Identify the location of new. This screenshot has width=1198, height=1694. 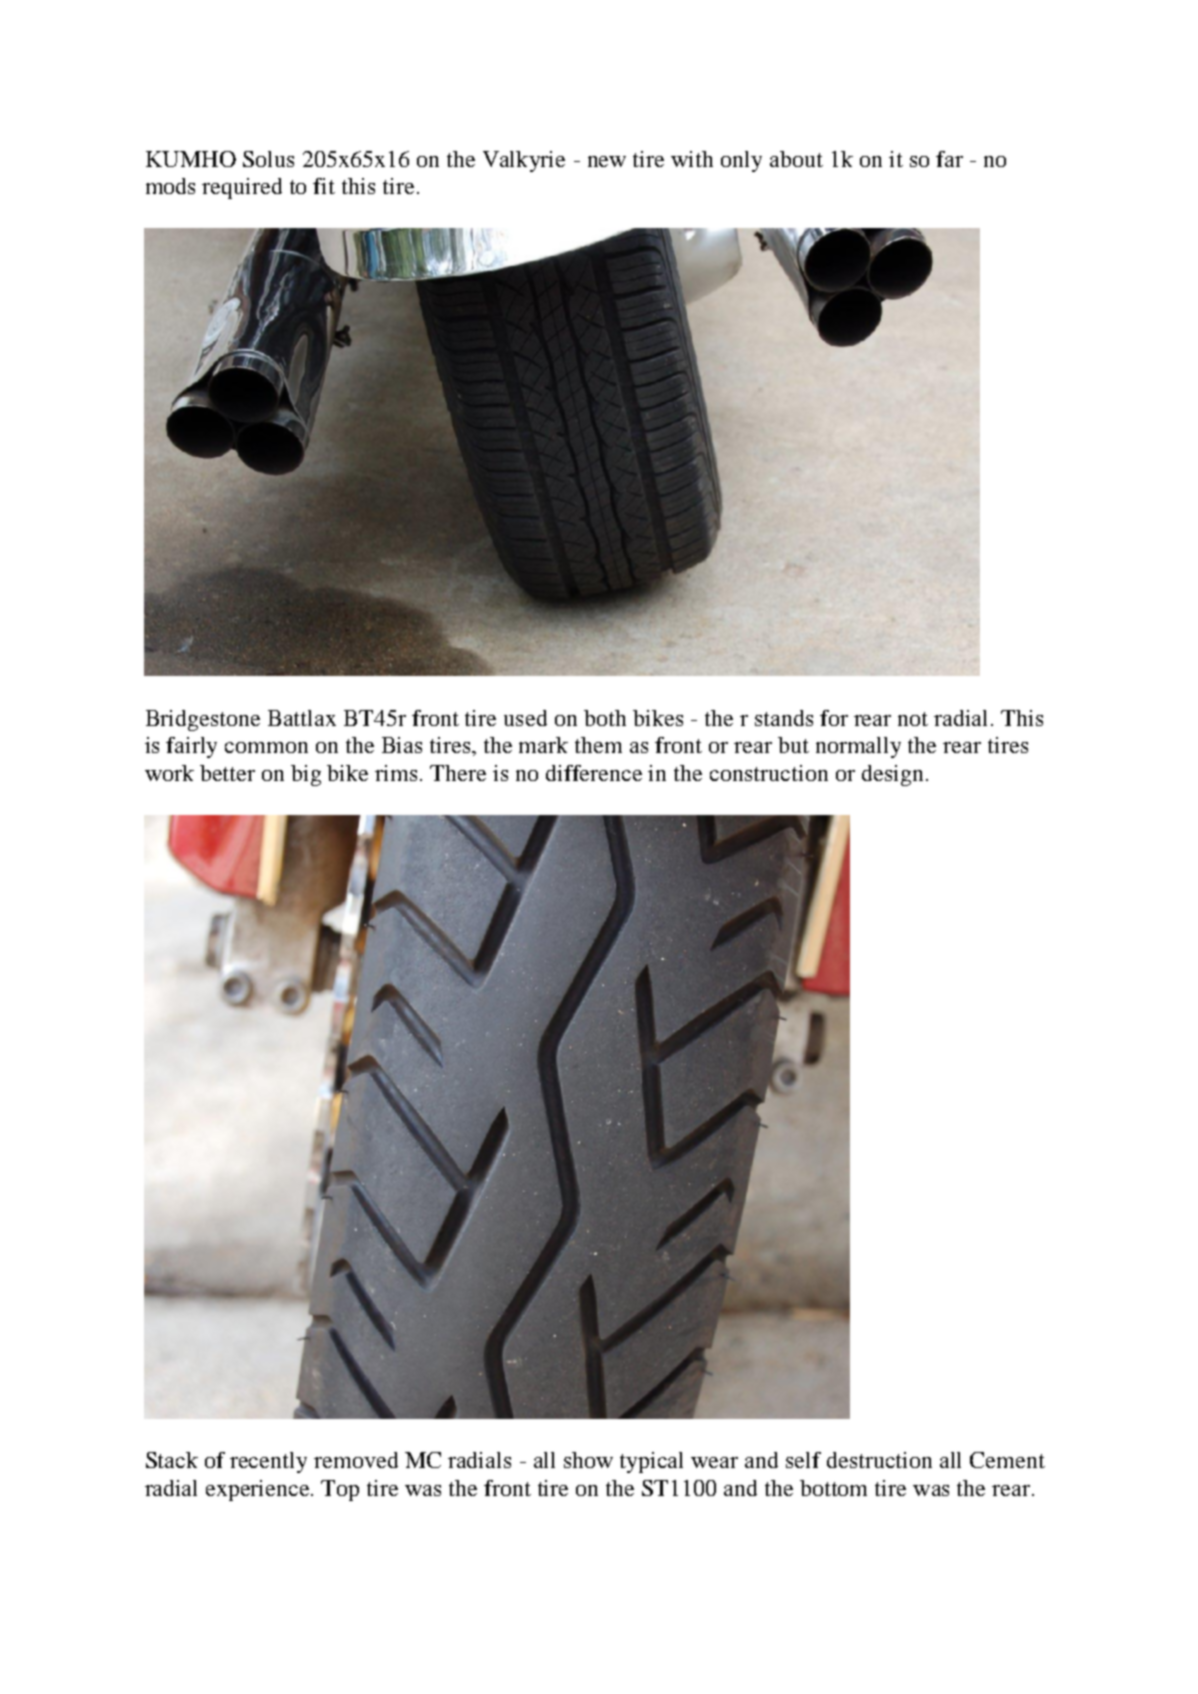
(607, 161).
